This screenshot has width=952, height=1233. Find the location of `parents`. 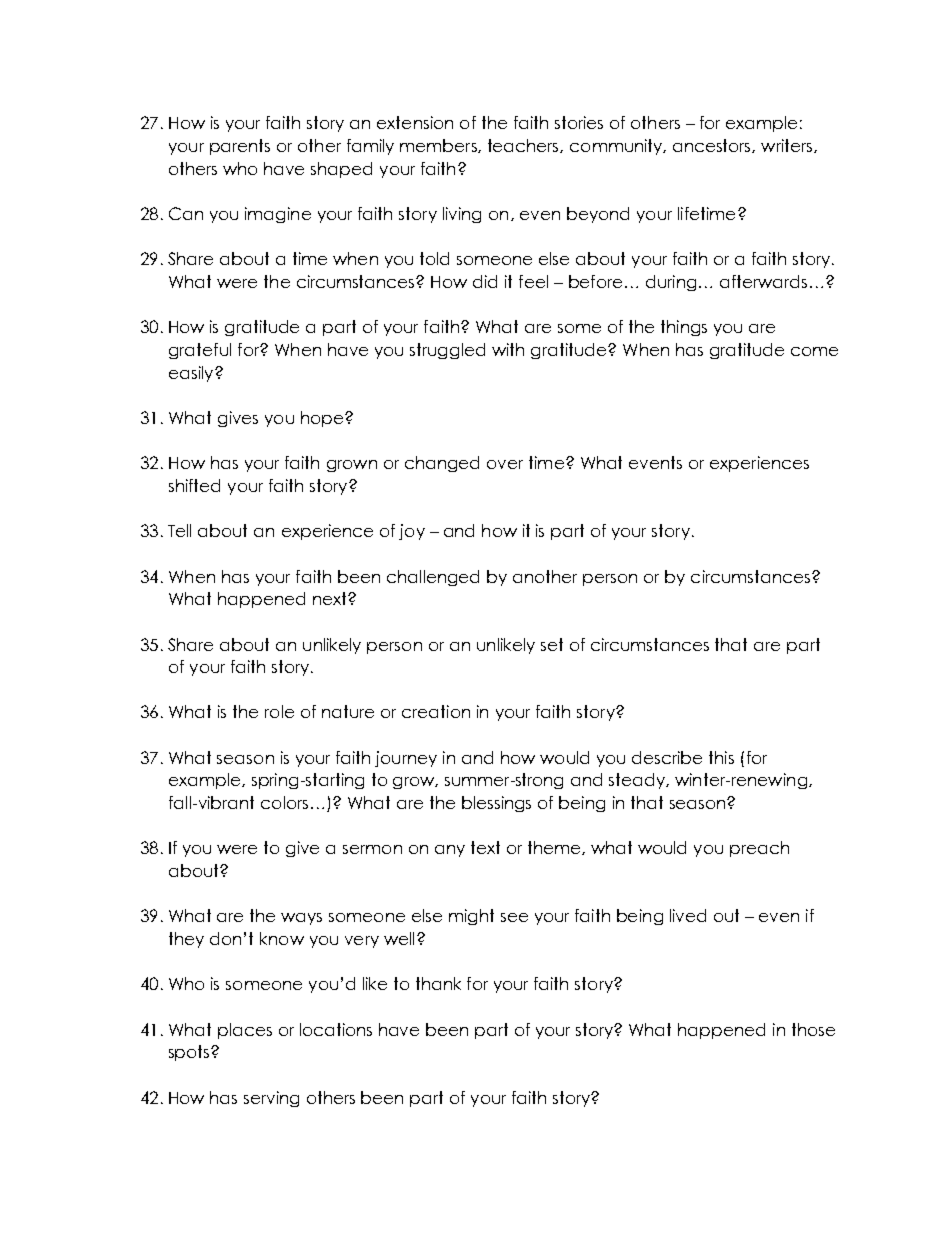

parents is located at coordinates (240, 147).
